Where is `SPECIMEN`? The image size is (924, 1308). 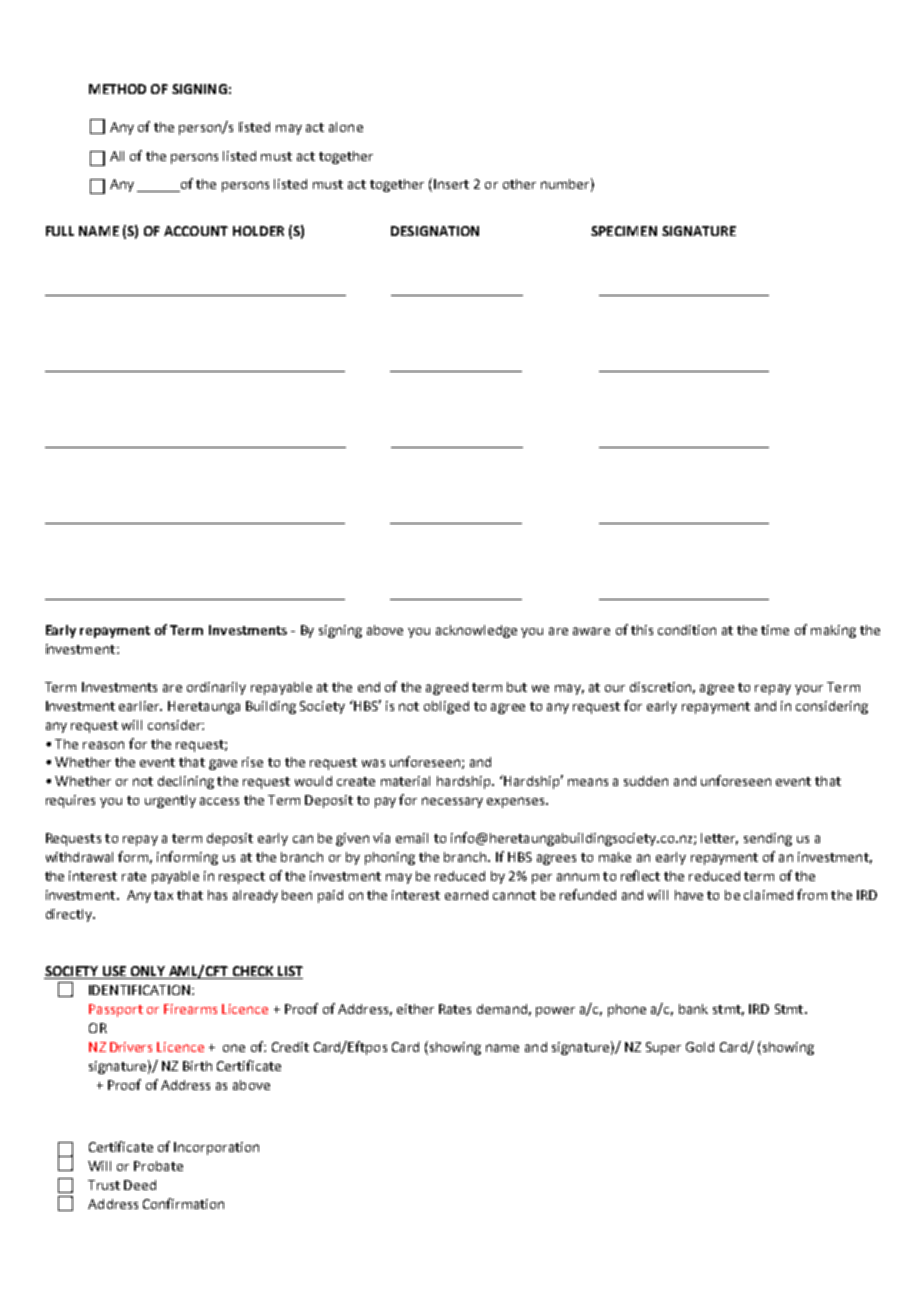 SPECIMEN is located at coordinates (624, 231).
